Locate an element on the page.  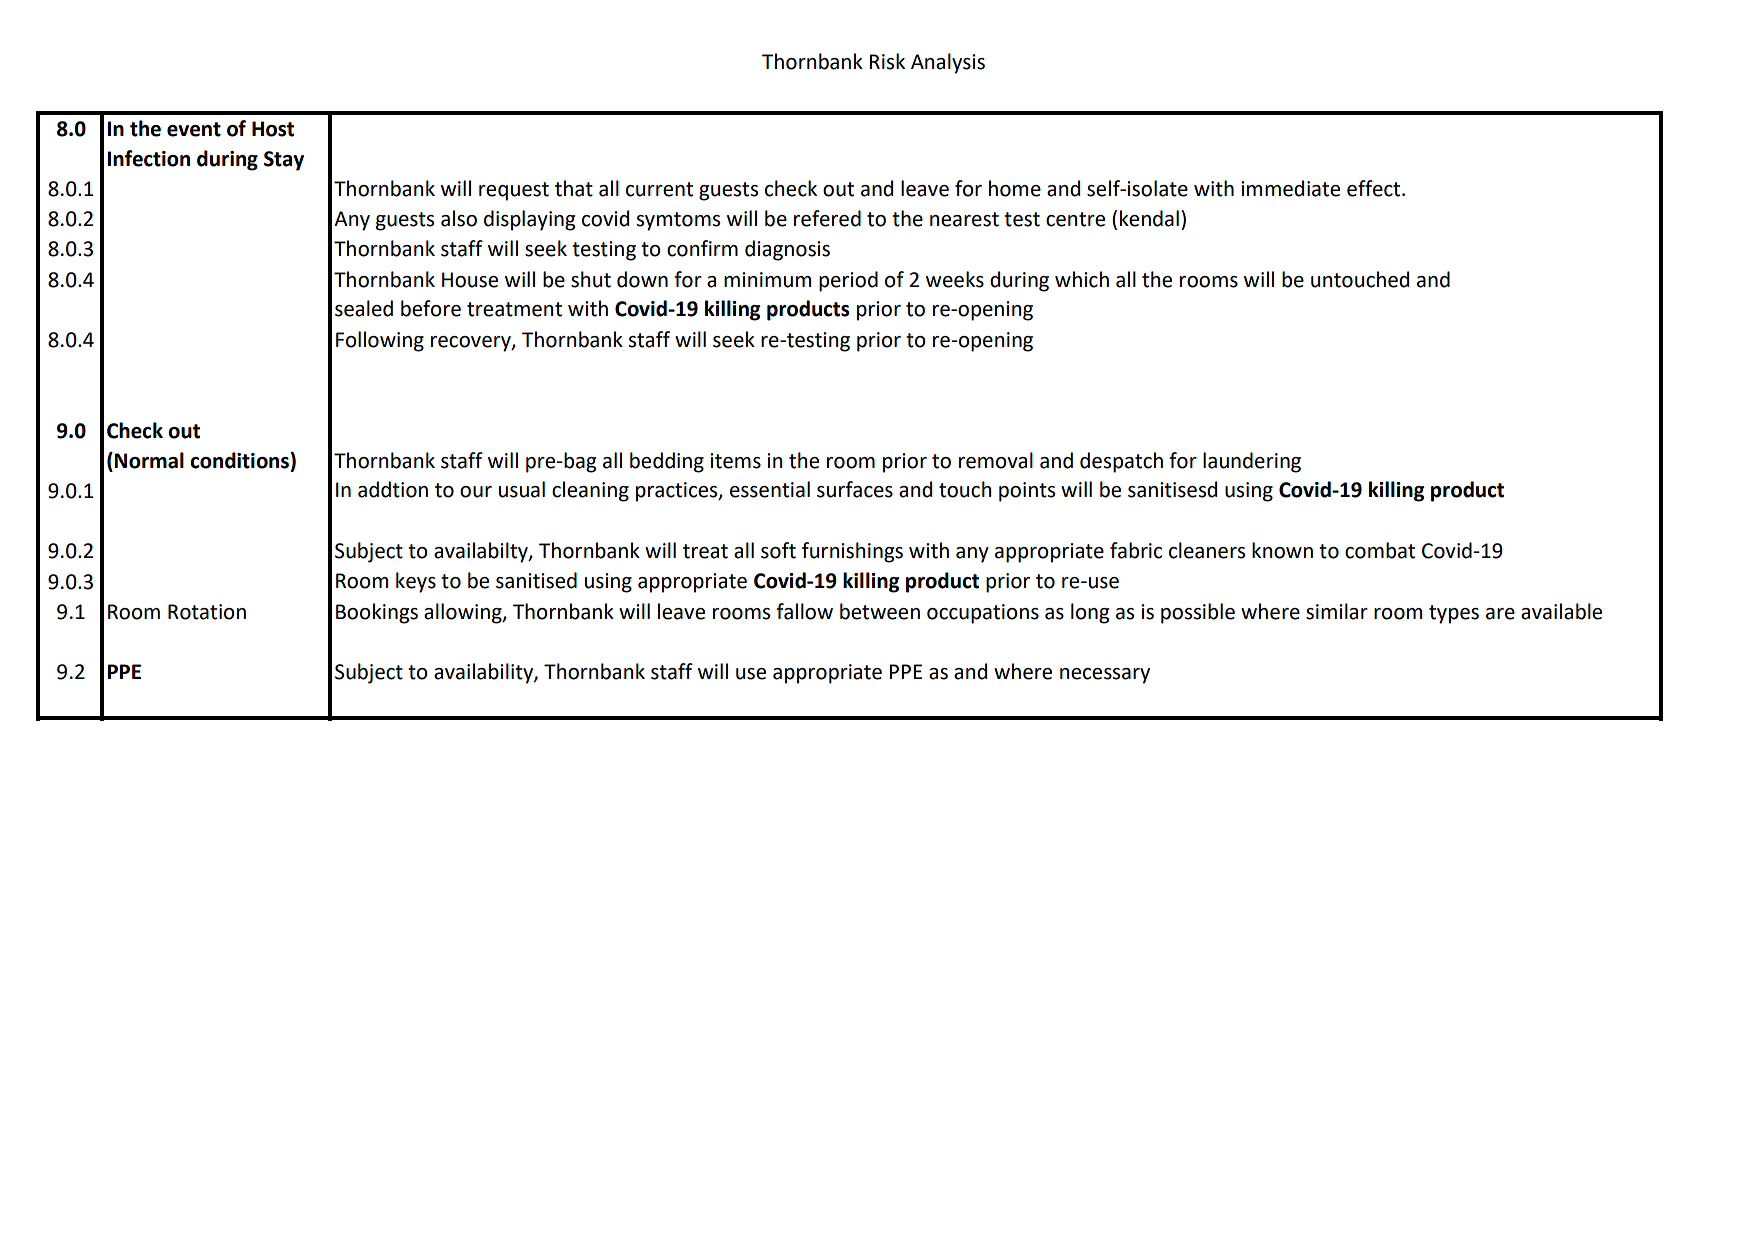
between is located at coordinates (880, 611).
